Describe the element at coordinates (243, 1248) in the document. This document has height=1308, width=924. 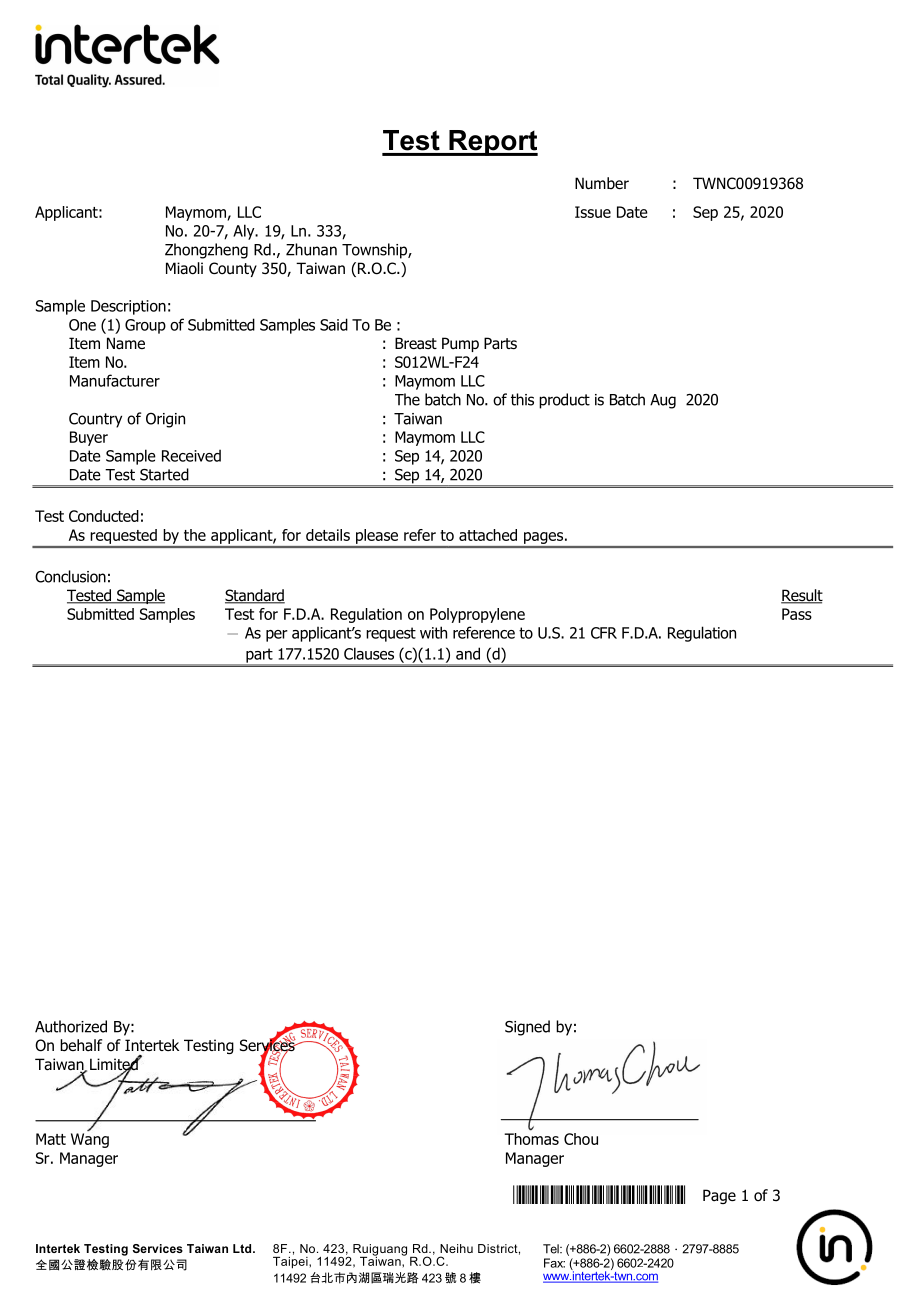
I see `Ltd` at that location.
